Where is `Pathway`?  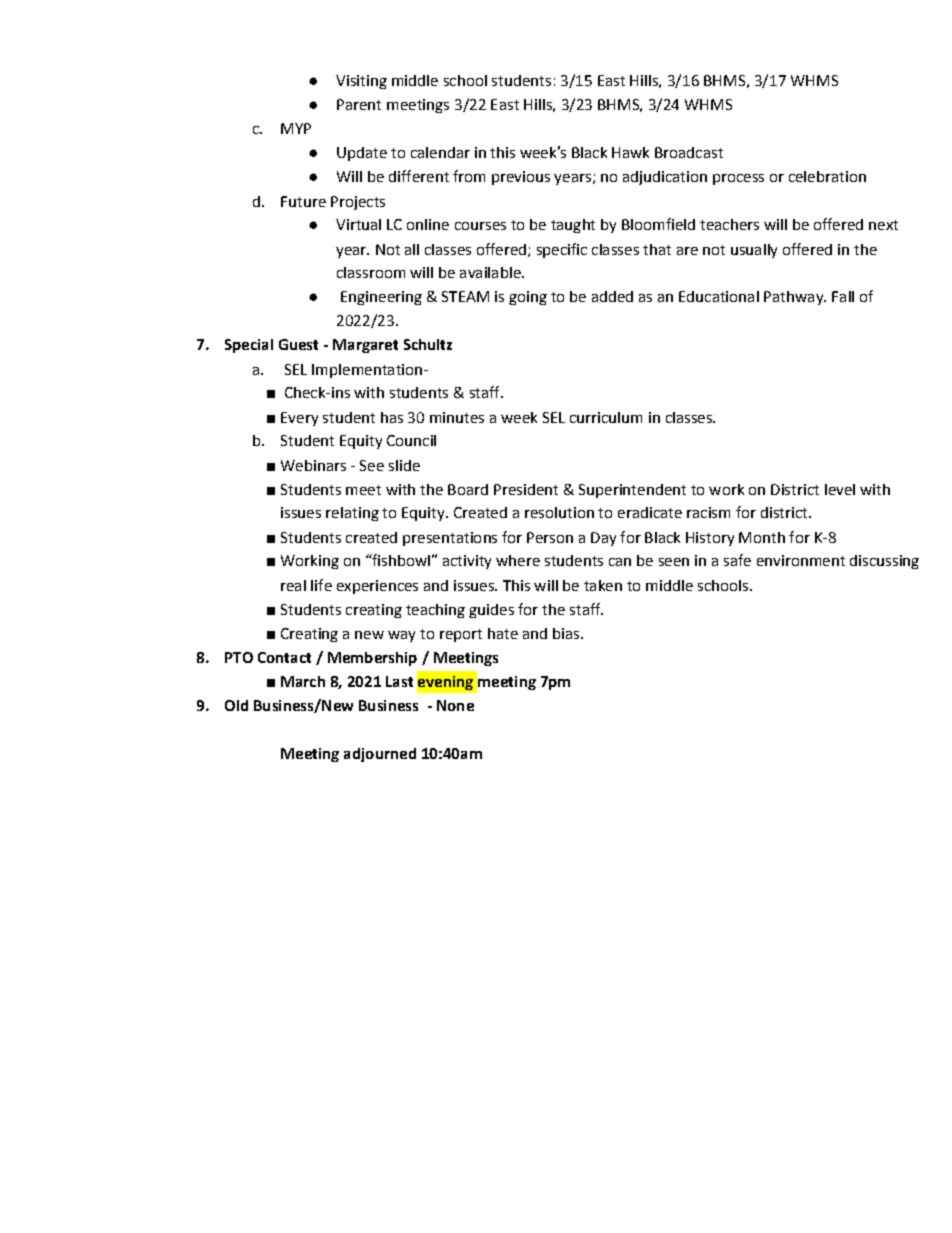 Pathway is located at coordinates (794, 298).
